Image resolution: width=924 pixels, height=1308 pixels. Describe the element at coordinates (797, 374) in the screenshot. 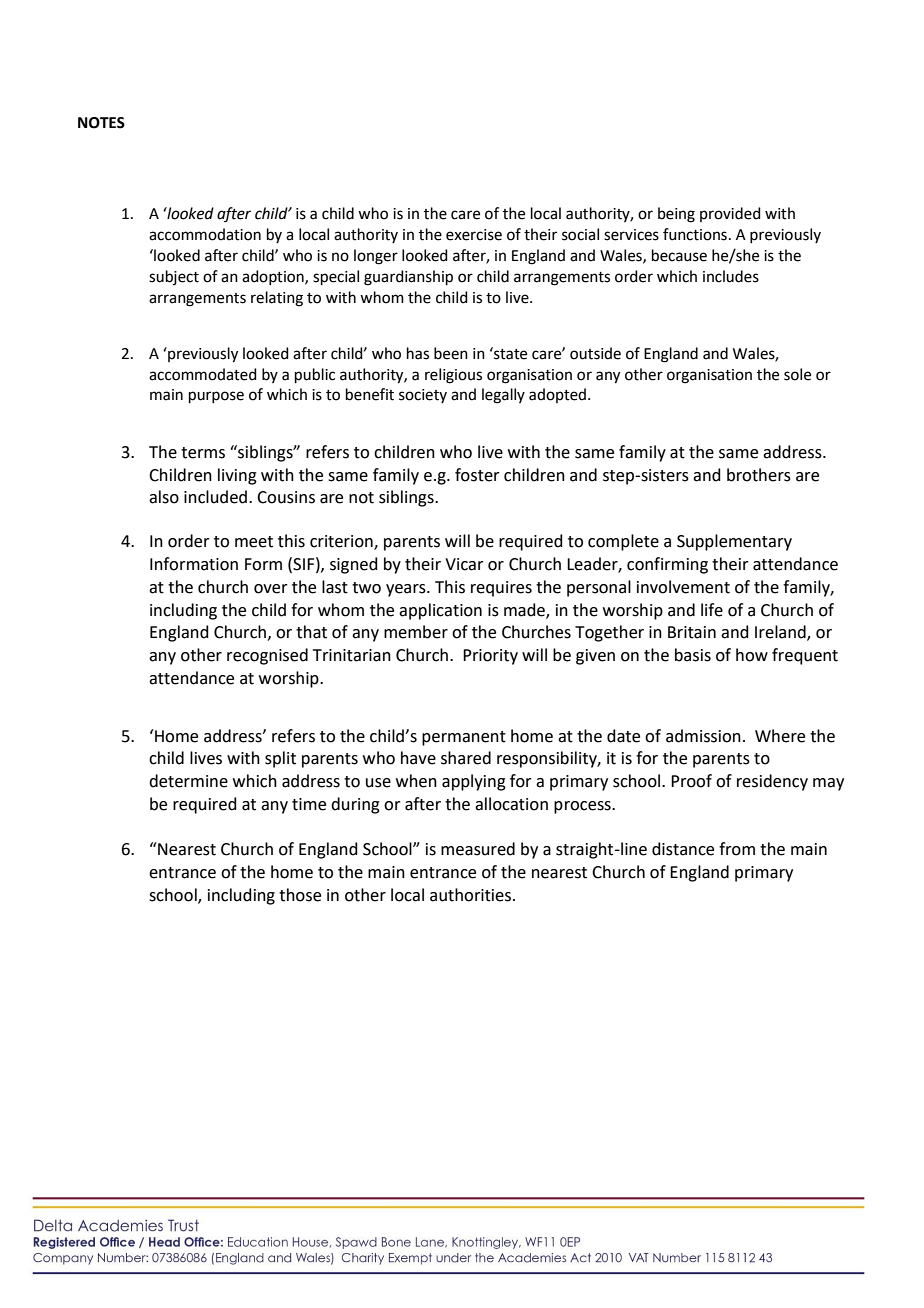

I see `sole` at that location.
